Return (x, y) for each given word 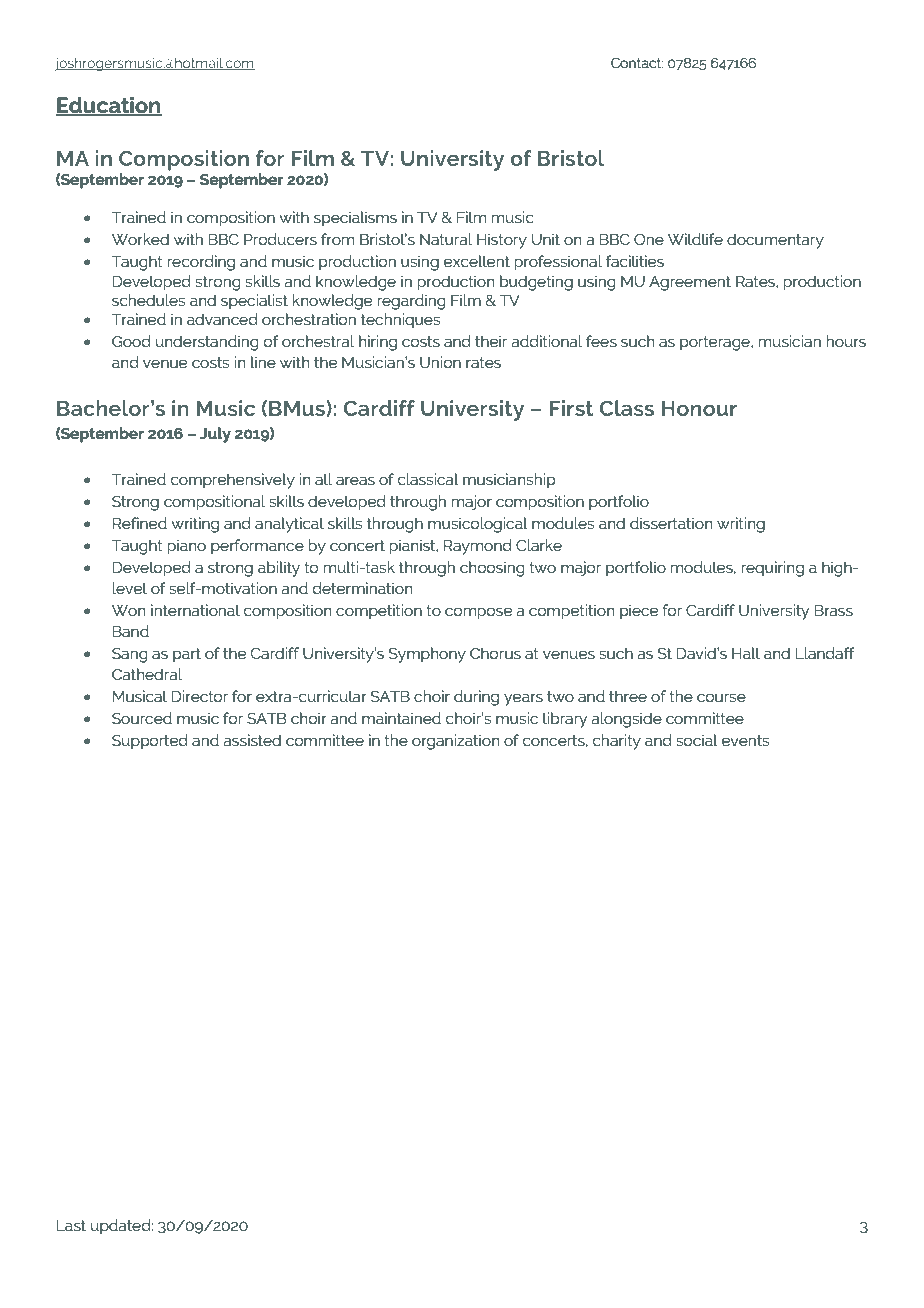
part (187, 655)
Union (440, 362)
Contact (637, 63)
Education (109, 106)
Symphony (427, 655)
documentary (775, 241)
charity (617, 742)
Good (131, 341)
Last (71, 1225)
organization (455, 742)
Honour (699, 408)
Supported (150, 742)
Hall (746, 653)
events (745, 740)
